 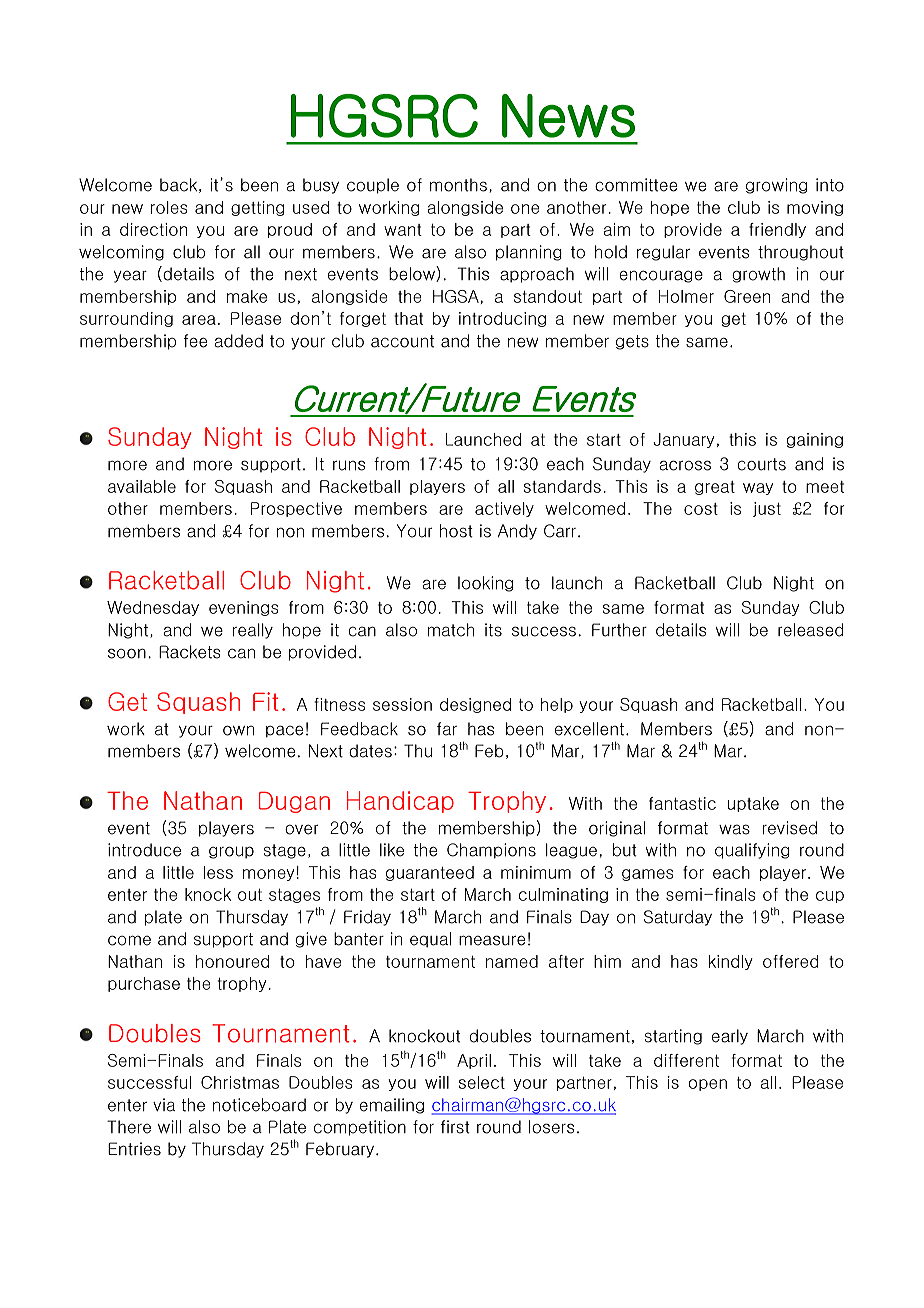 I want to click on January, so click(x=683, y=440).
